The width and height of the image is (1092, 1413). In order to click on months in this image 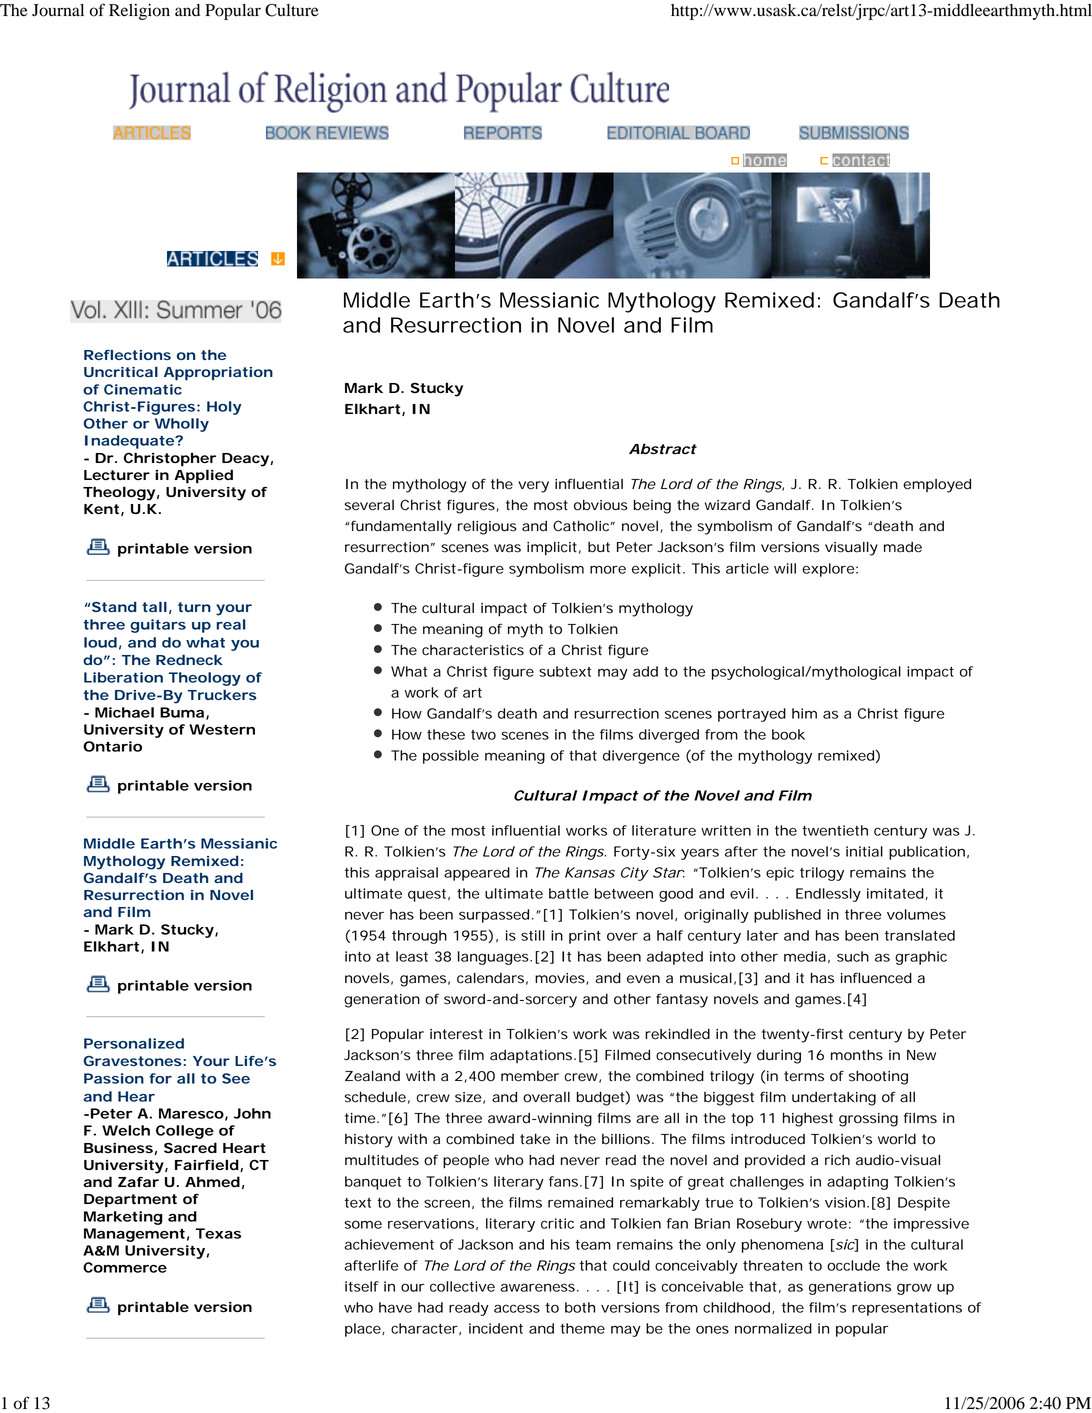, I will do `click(857, 1055)`.
